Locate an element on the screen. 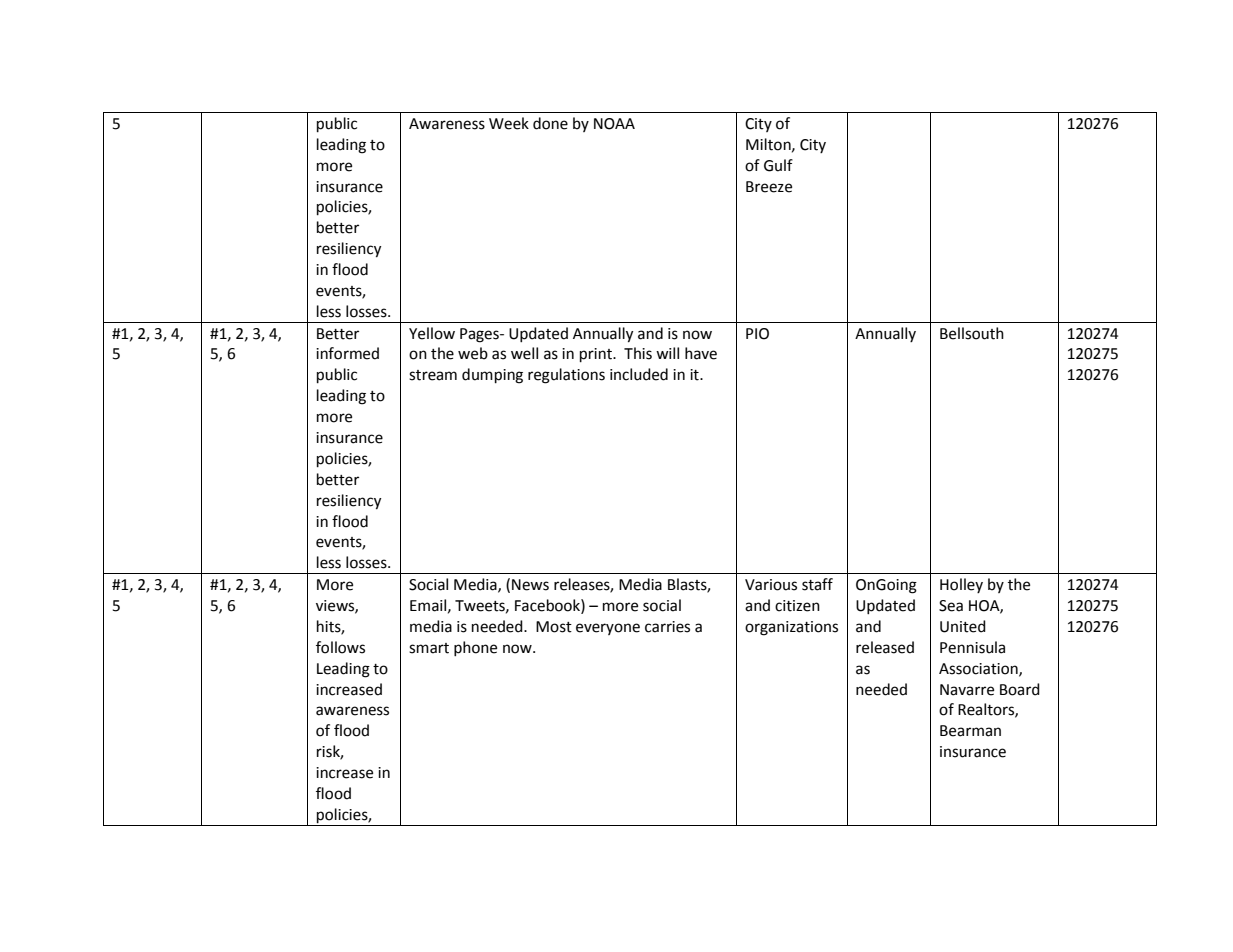 This screenshot has height=952, width=1233. Gulf is located at coordinates (778, 165).
